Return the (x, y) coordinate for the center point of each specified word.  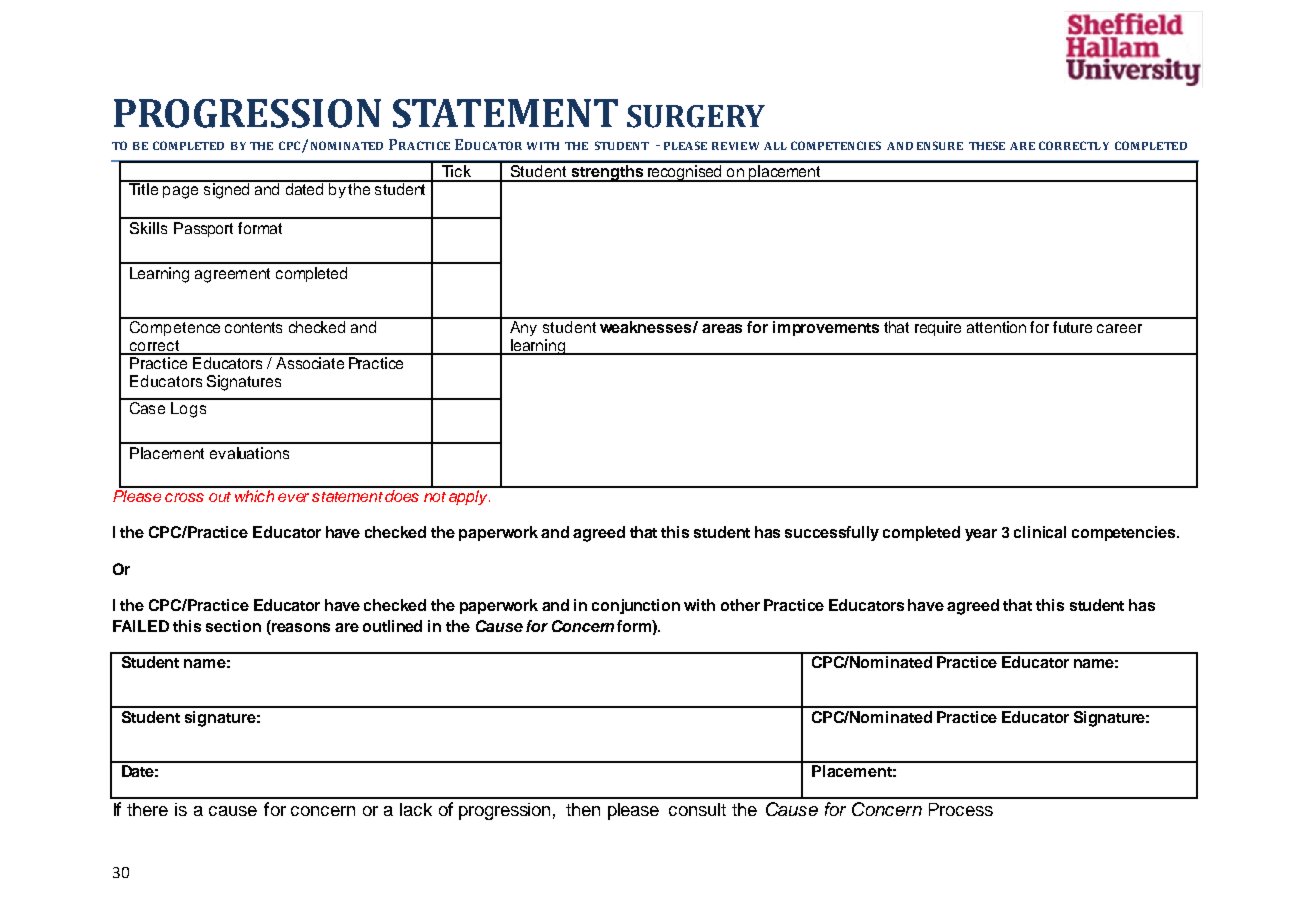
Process (961, 809)
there (147, 809)
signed (227, 190)
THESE (987, 145)
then (583, 809)
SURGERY (696, 116)
